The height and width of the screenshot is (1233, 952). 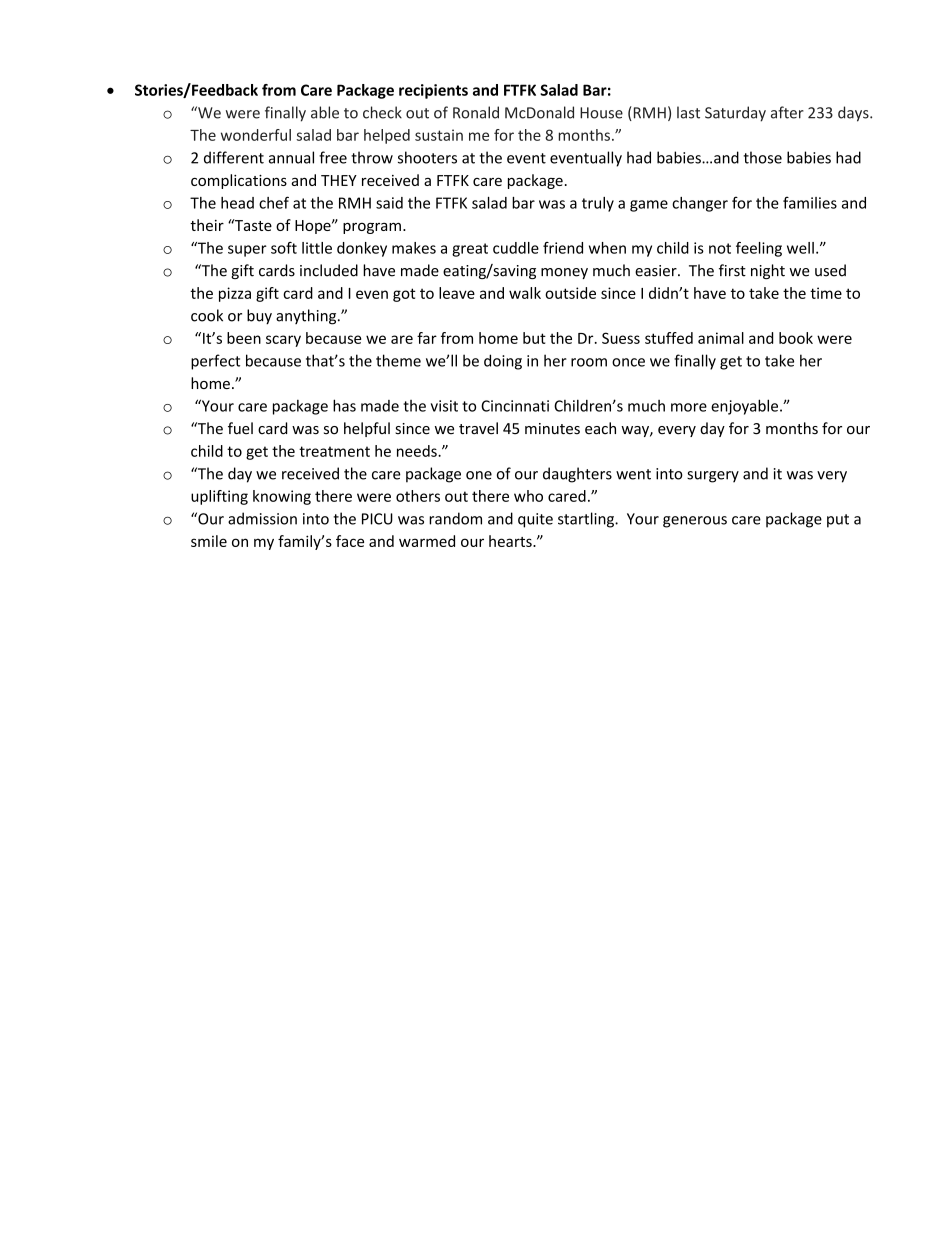 What do you see at coordinates (534, 338) in the screenshot?
I see `but` at bounding box center [534, 338].
